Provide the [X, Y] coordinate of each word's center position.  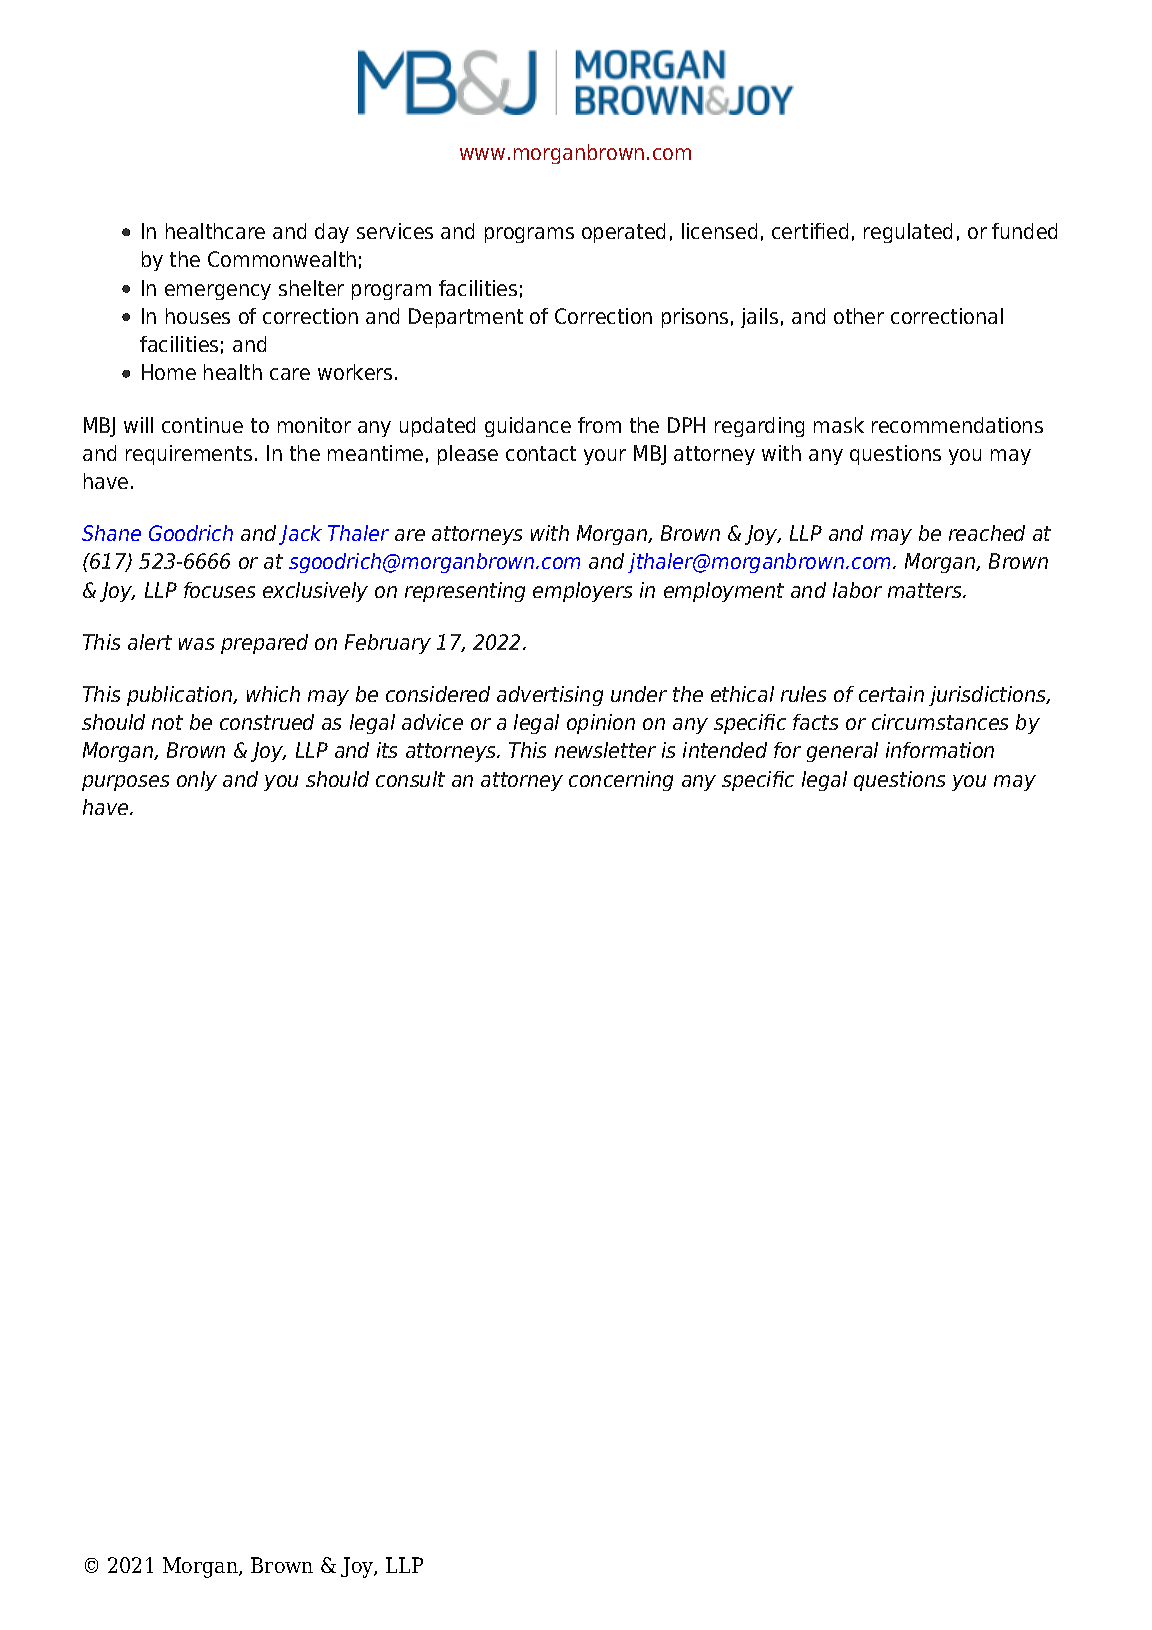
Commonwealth [282, 259]
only [197, 781]
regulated [908, 233]
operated [623, 233]
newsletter [605, 750]
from [599, 425]
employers [582, 592]
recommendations [957, 425]
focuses [219, 590]
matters [926, 590]
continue [202, 425]
